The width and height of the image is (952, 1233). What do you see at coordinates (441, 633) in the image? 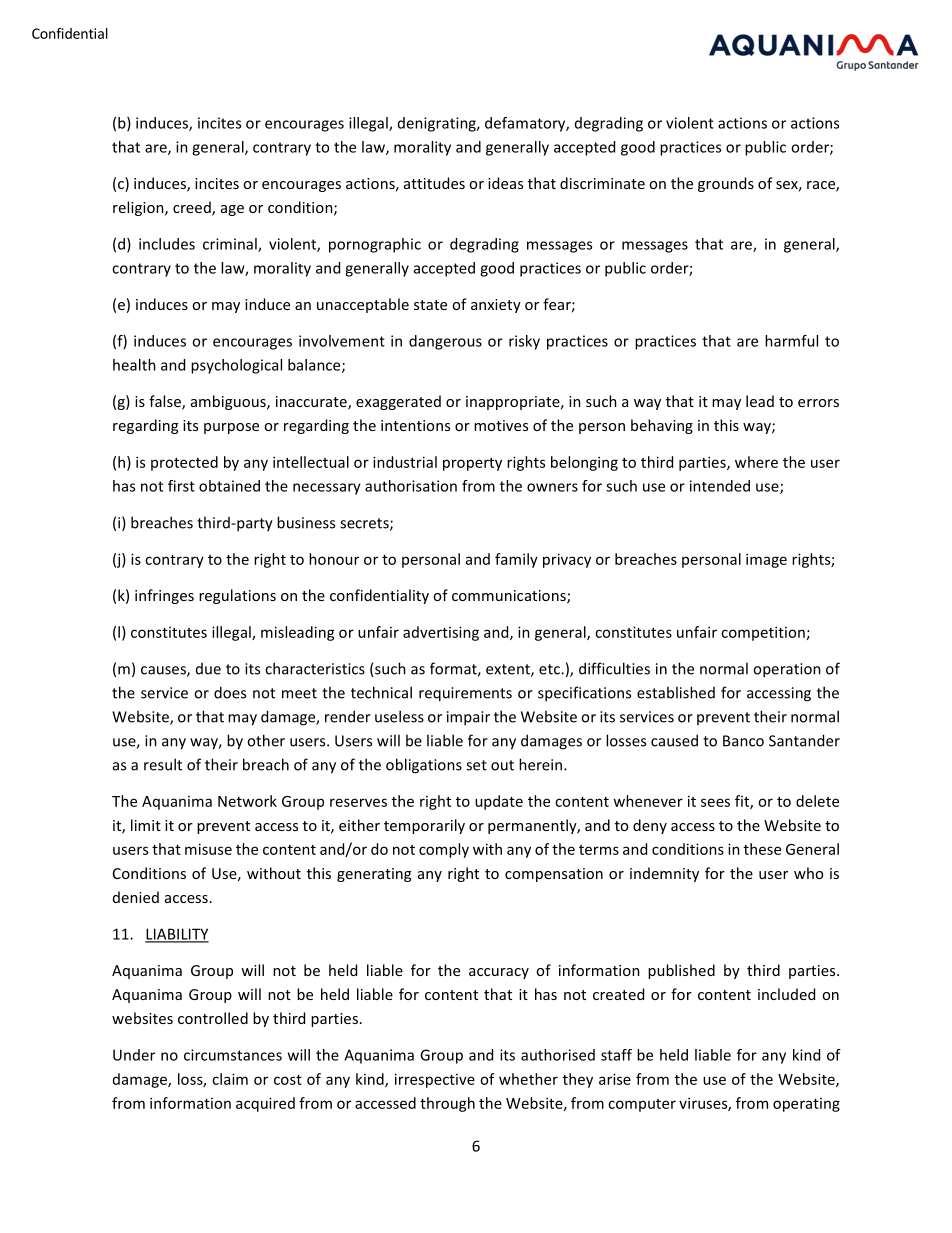
I see `advertising` at bounding box center [441, 633].
